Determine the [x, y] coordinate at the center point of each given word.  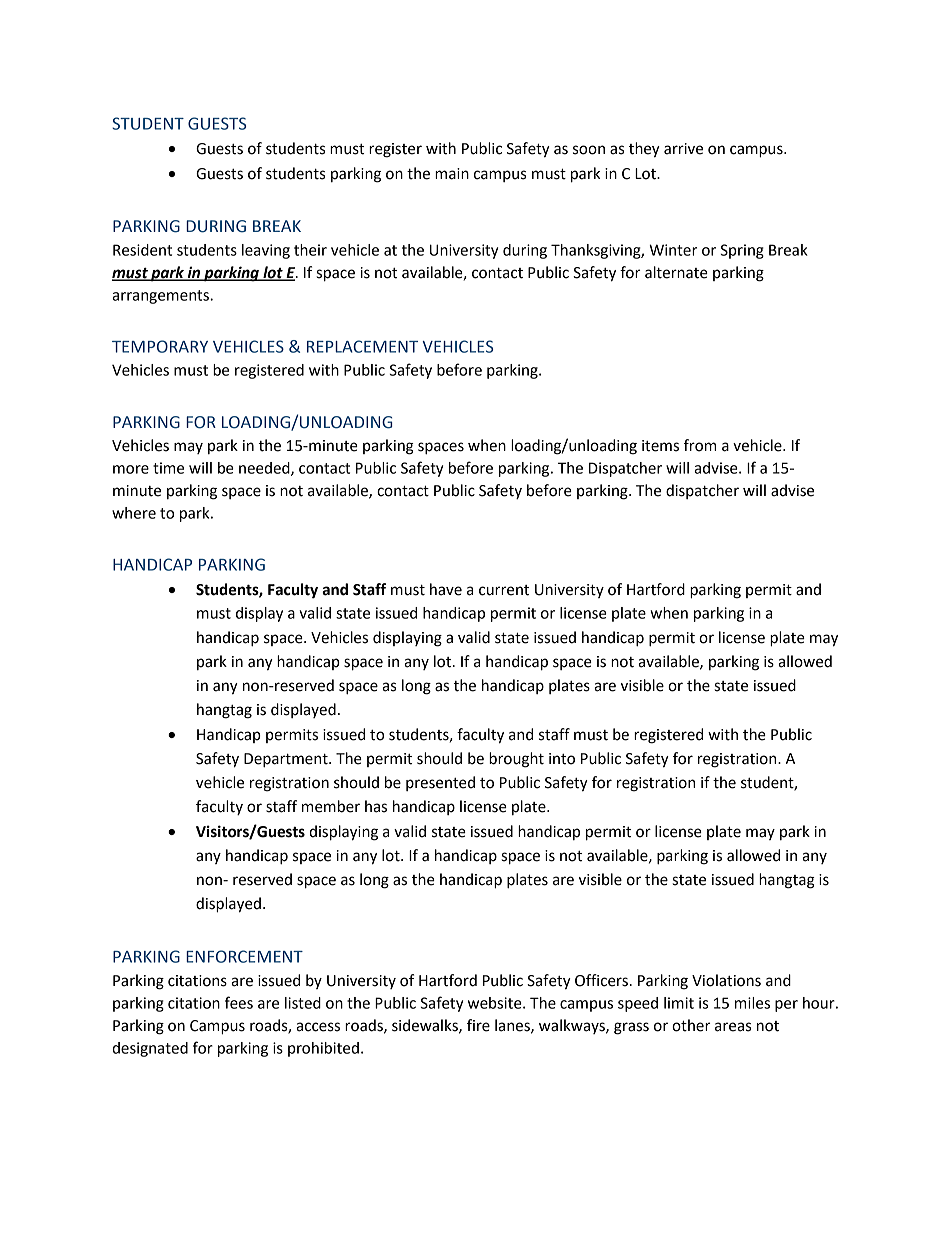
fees [239, 1002]
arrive [683, 149]
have [446, 589]
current [504, 590]
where [134, 513]
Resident [142, 250]
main [452, 174]
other [691, 1025]
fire [478, 1025]
